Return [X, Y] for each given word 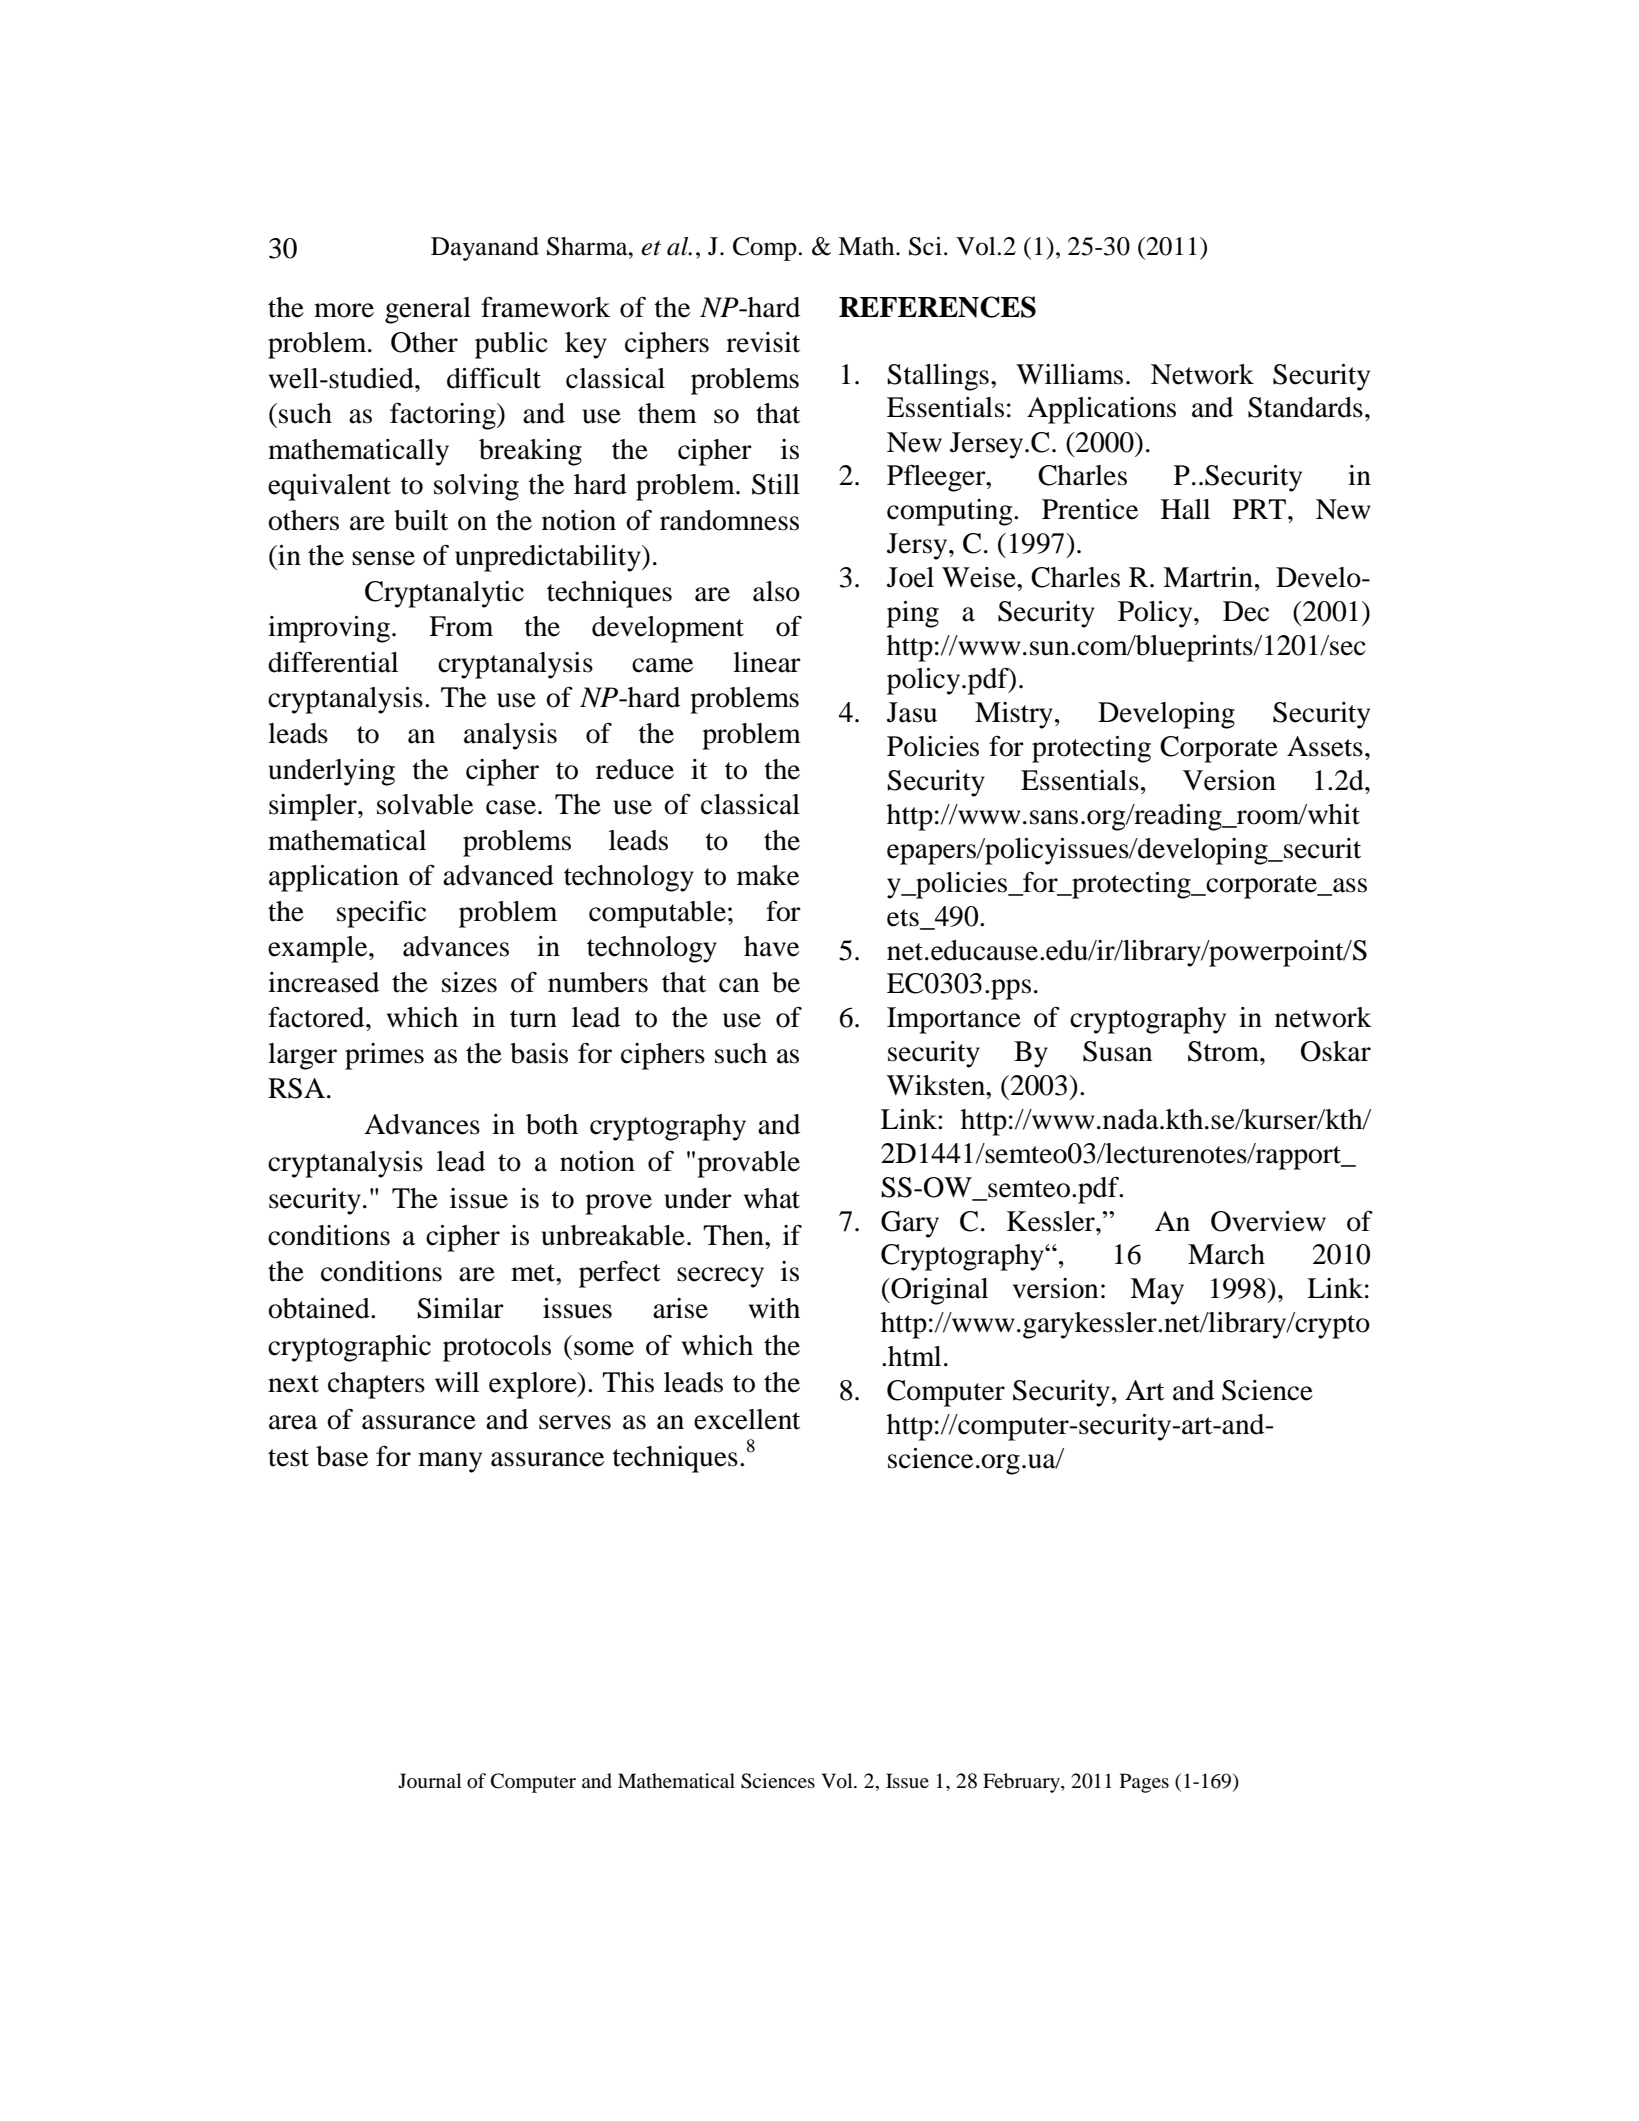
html [914, 1356]
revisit [763, 342]
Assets [1325, 746]
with [774, 1308]
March [1226, 1254]
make [768, 875]
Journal [430, 1781]
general [428, 310]
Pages [1144, 1783]
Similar [460, 1308]
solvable [425, 804]
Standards [1305, 407]
